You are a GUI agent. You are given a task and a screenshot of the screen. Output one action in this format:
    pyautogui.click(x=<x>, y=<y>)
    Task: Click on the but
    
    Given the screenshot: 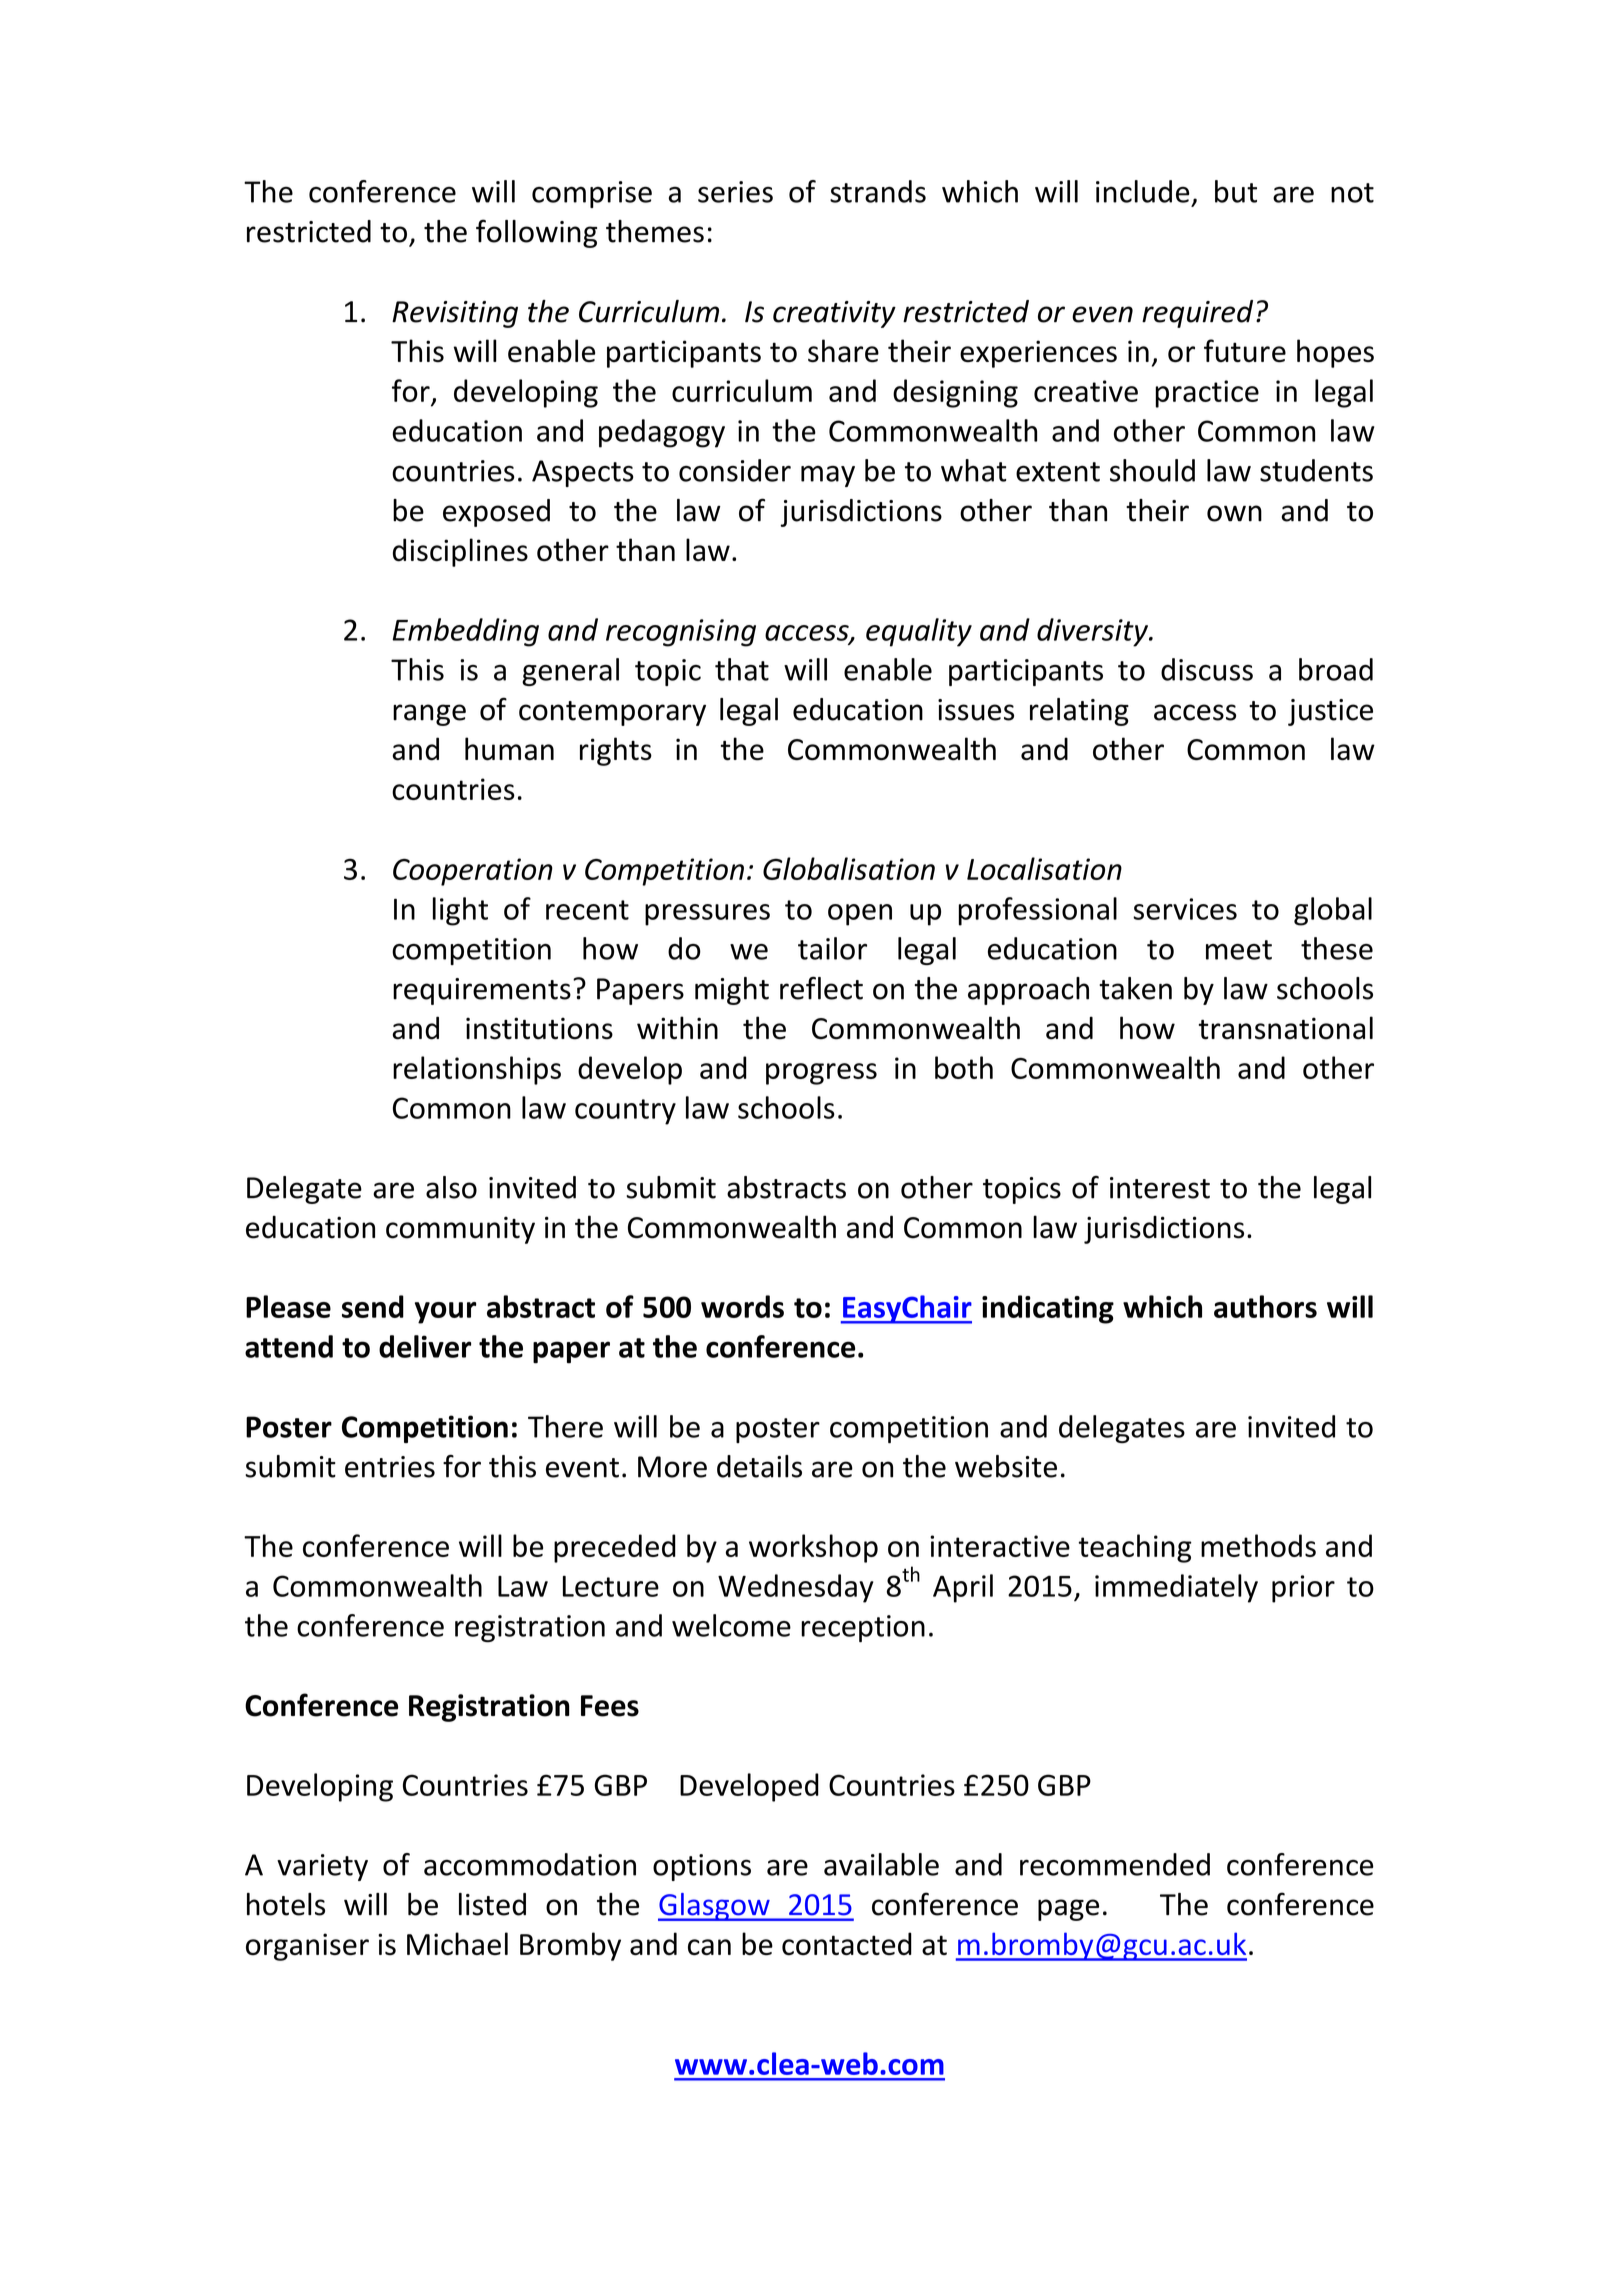 What is the action you would take?
    pyautogui.click(x=1236, y=191)
